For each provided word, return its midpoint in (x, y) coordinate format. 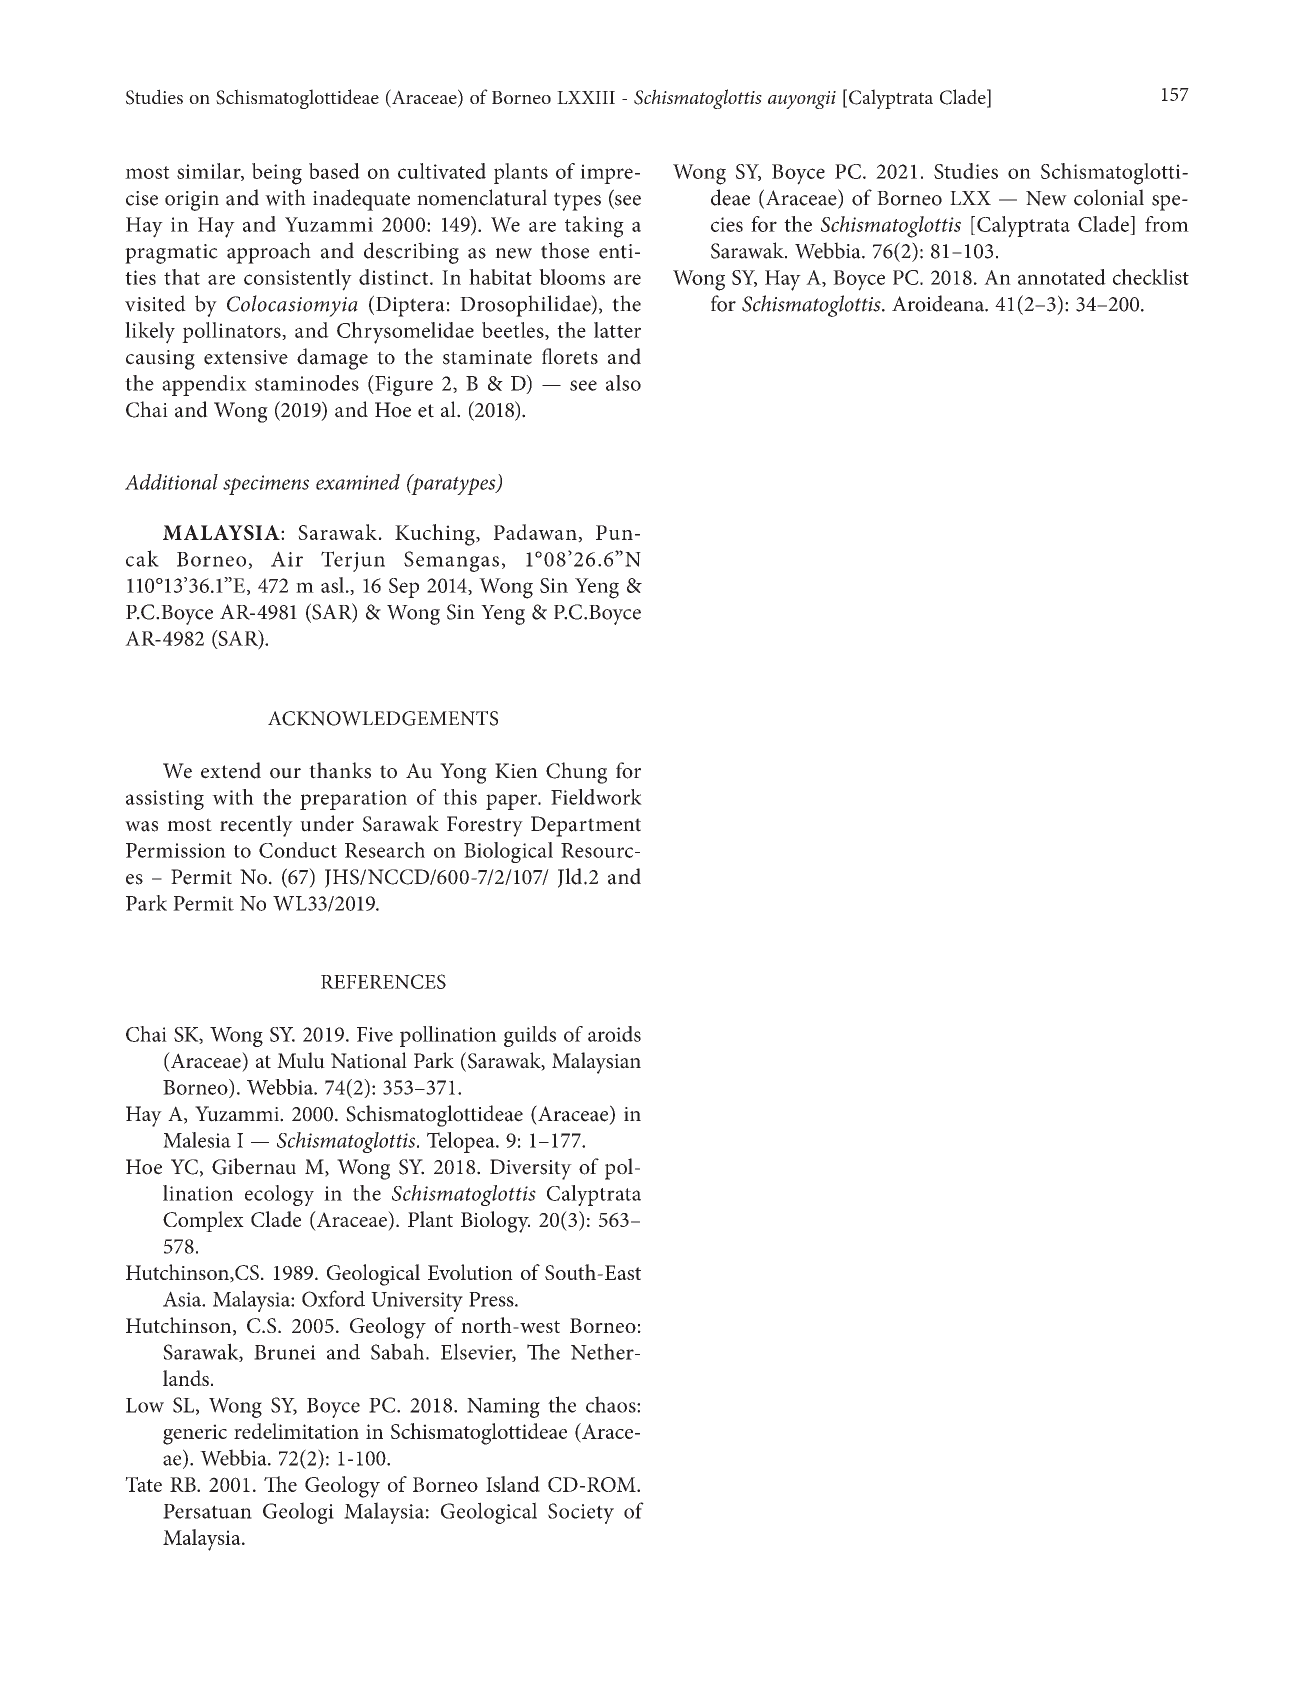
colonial (1109, 197)
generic (195, 1434)
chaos (612, 1404)
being (277, 174)
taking (594, 227)
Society (581, 1513)
